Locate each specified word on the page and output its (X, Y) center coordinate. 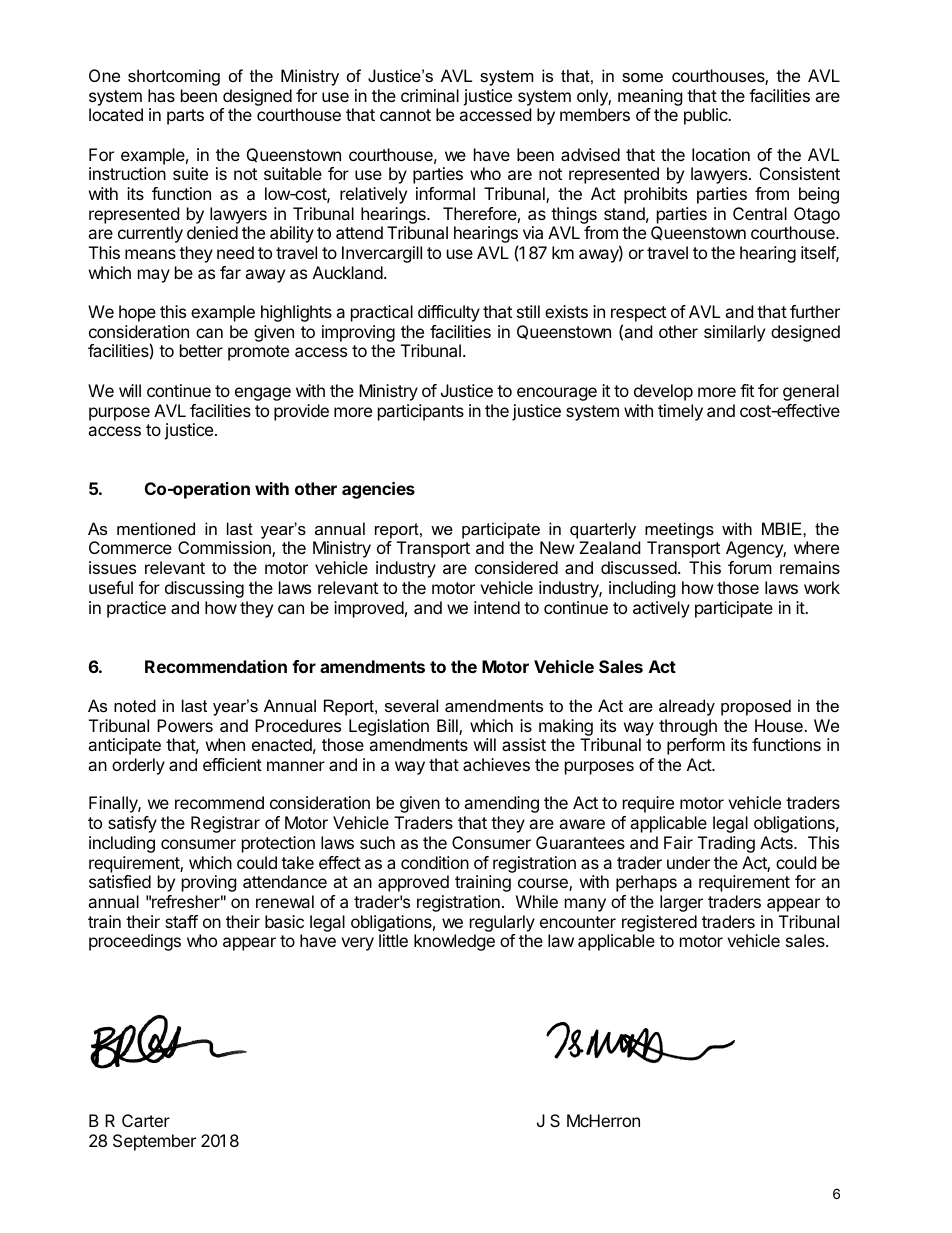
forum (750, 567)
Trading (726, 844)
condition (435, 862)
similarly (734, 333)
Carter (146, 1120)
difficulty (449, 313)
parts (185, 117)
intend (497, 607)
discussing (204, 589)
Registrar (225, 824)
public (707, 116)
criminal (430, 95)
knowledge (454, 942)
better (201, 350)
